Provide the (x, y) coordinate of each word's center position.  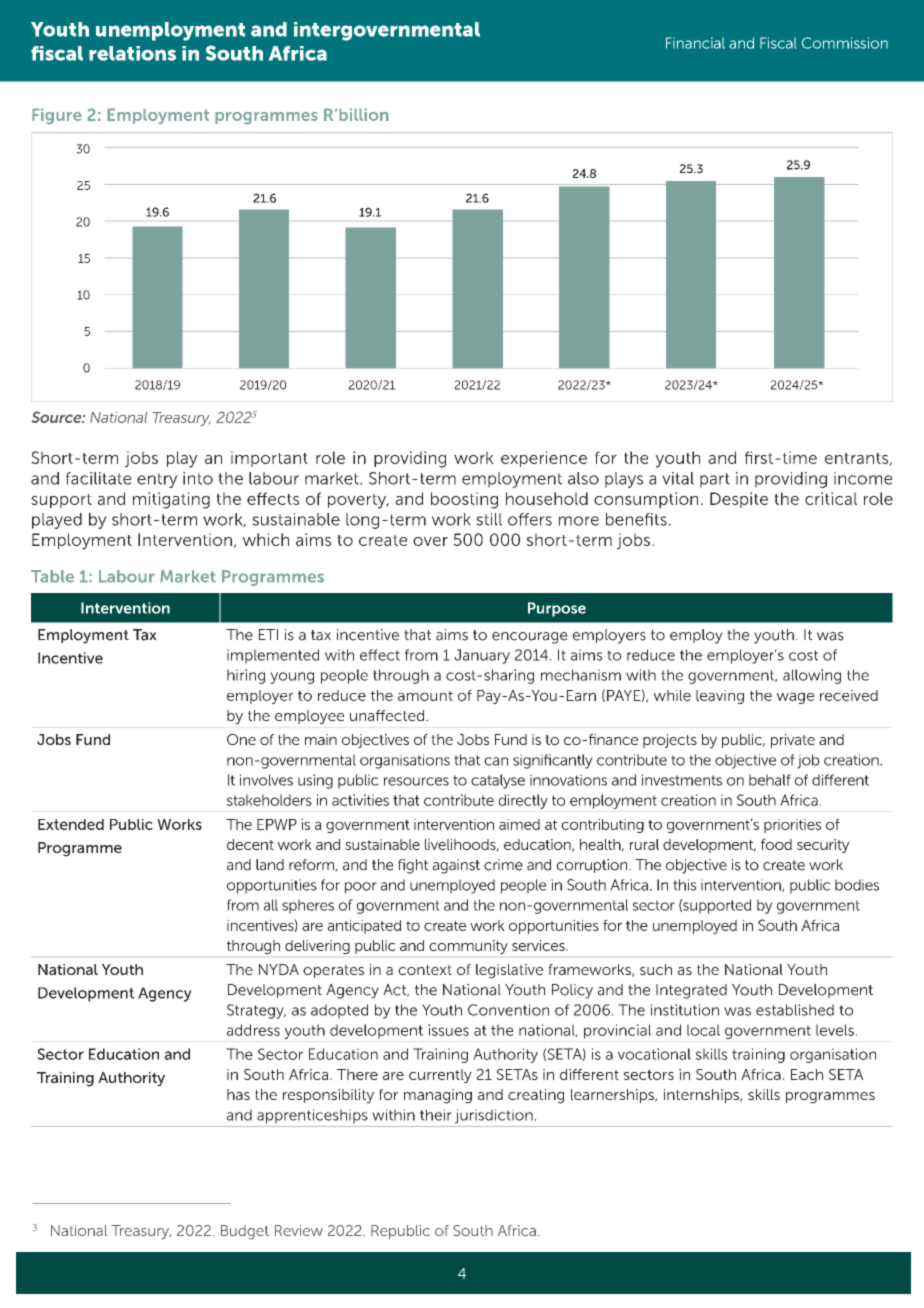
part (715, 480)
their (436, 1115)
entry (157, 480)
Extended (71, 824)
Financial (695, 43)
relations (132, 53)
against (456, 866)
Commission (845, 43)
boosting (464, 500)
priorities (792, 826)
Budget (245, 1232)
